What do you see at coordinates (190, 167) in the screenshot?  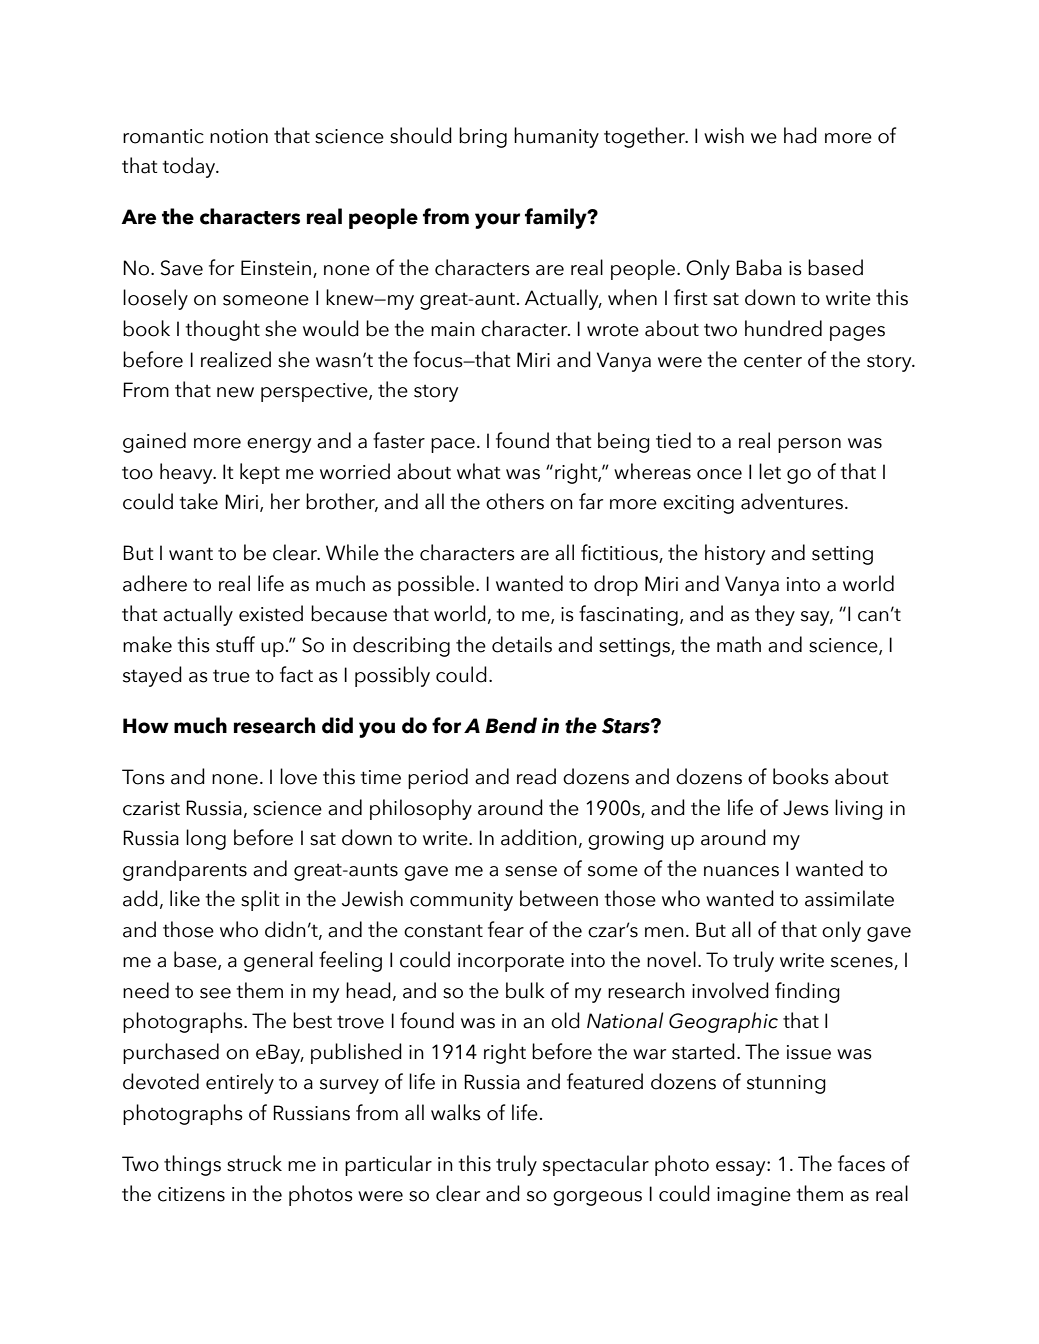 I see `today` at bounding box center [190, 167].
